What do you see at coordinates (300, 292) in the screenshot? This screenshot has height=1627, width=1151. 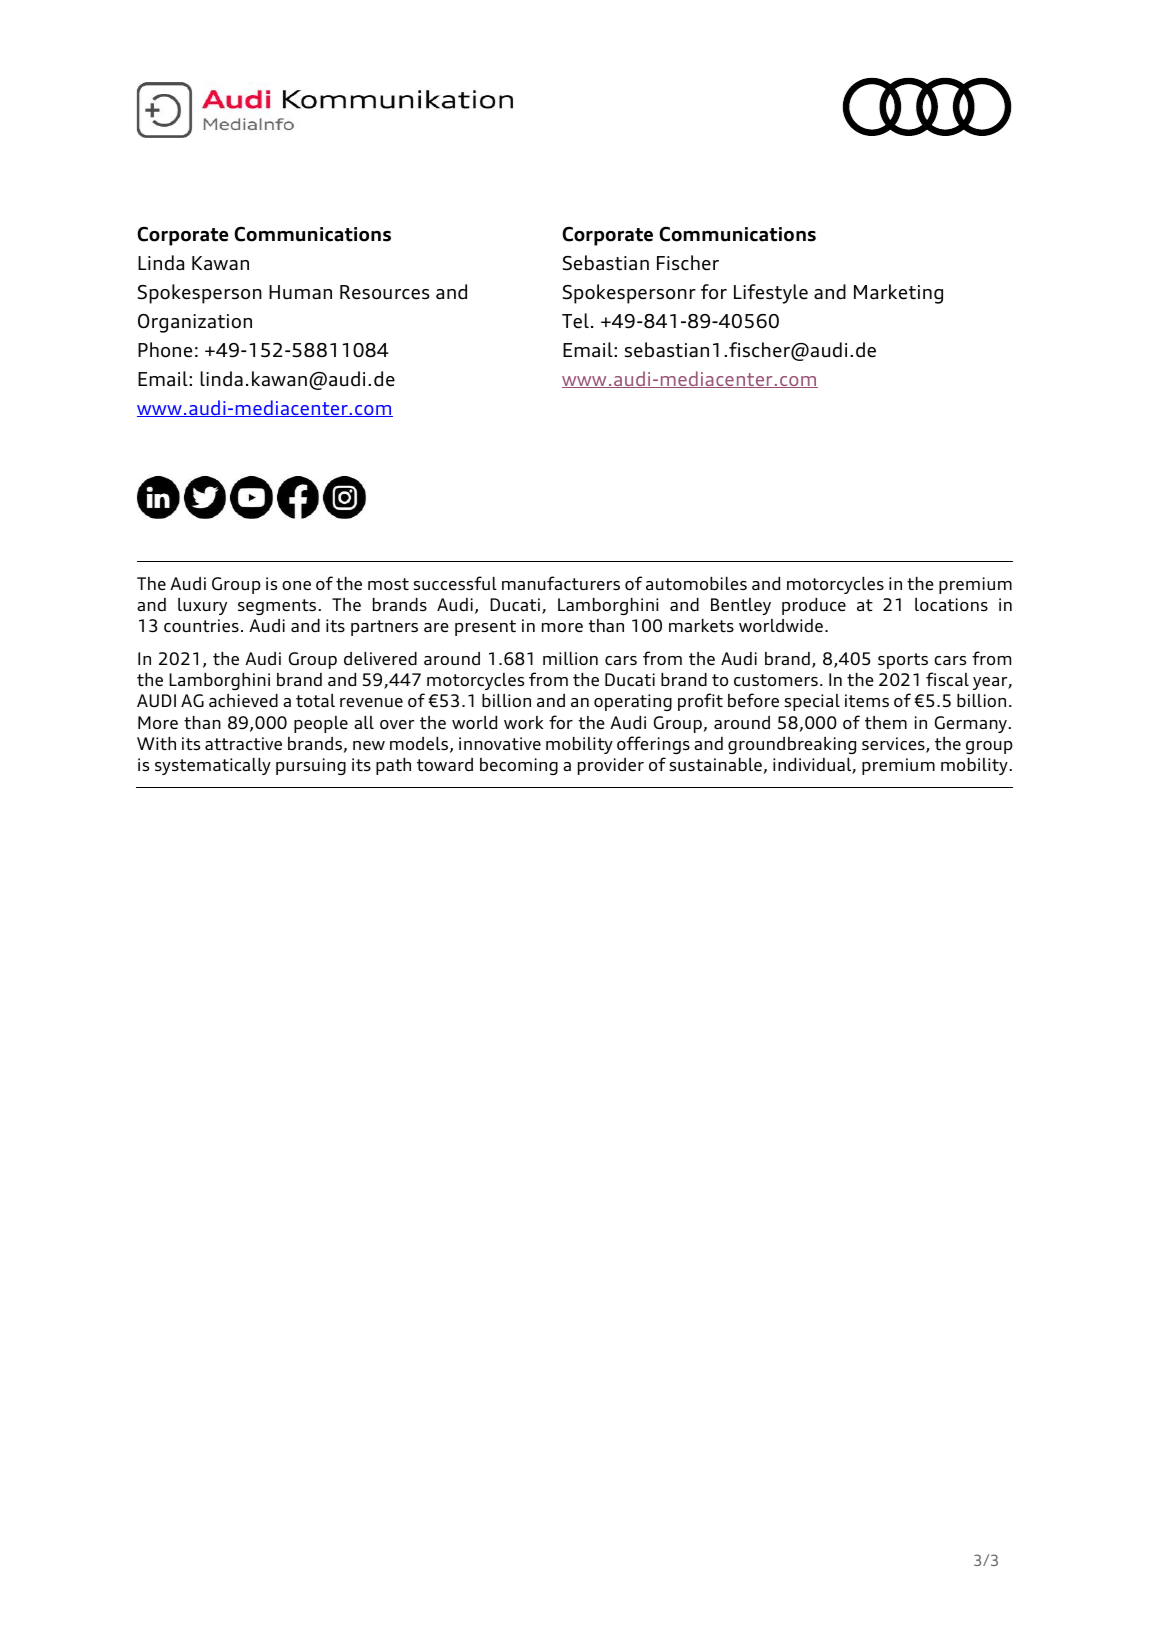 I see `Human` at bounding box center [300, 292].
